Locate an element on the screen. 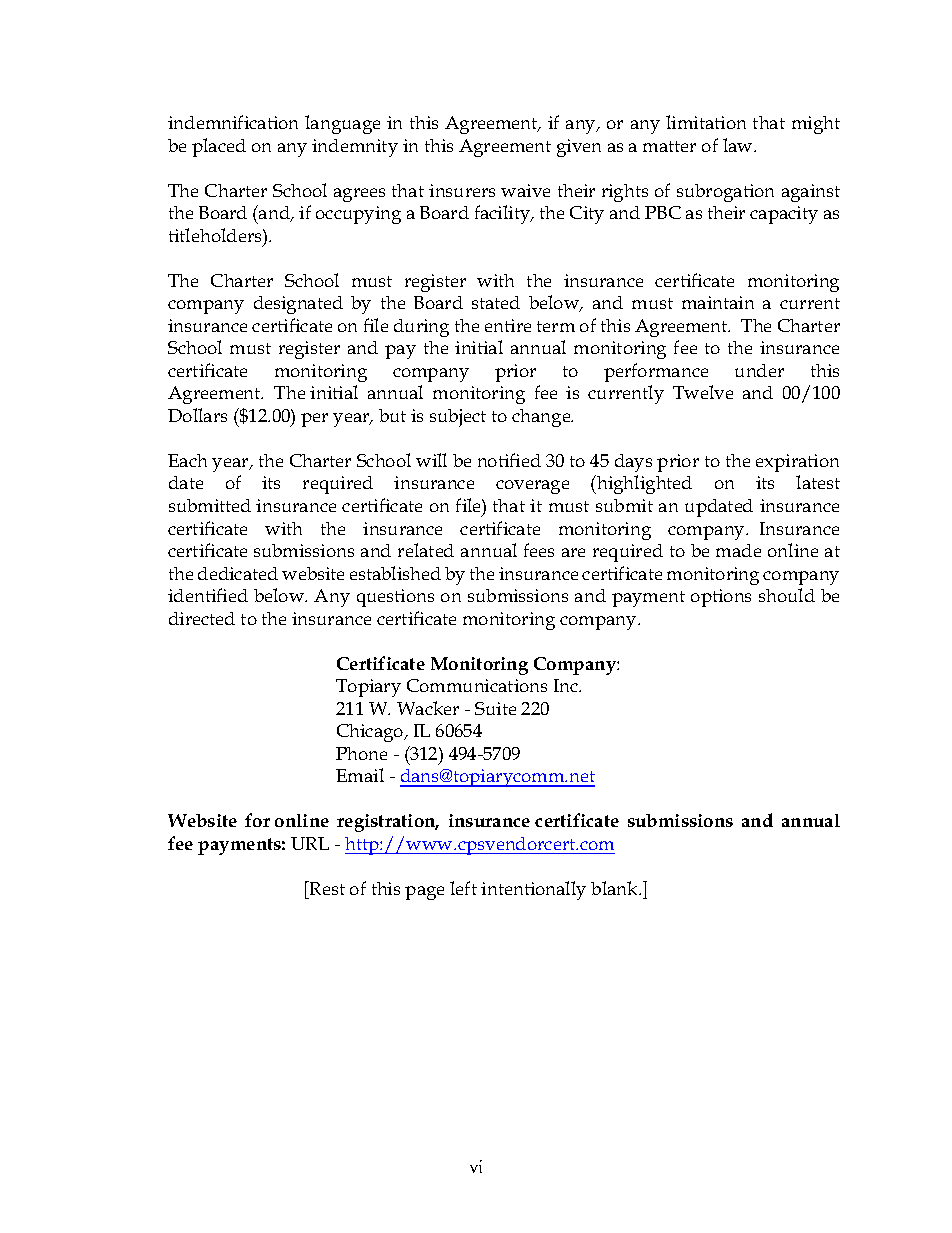 The image size is (952, 1233). law is located at coordinates (739, 145).
